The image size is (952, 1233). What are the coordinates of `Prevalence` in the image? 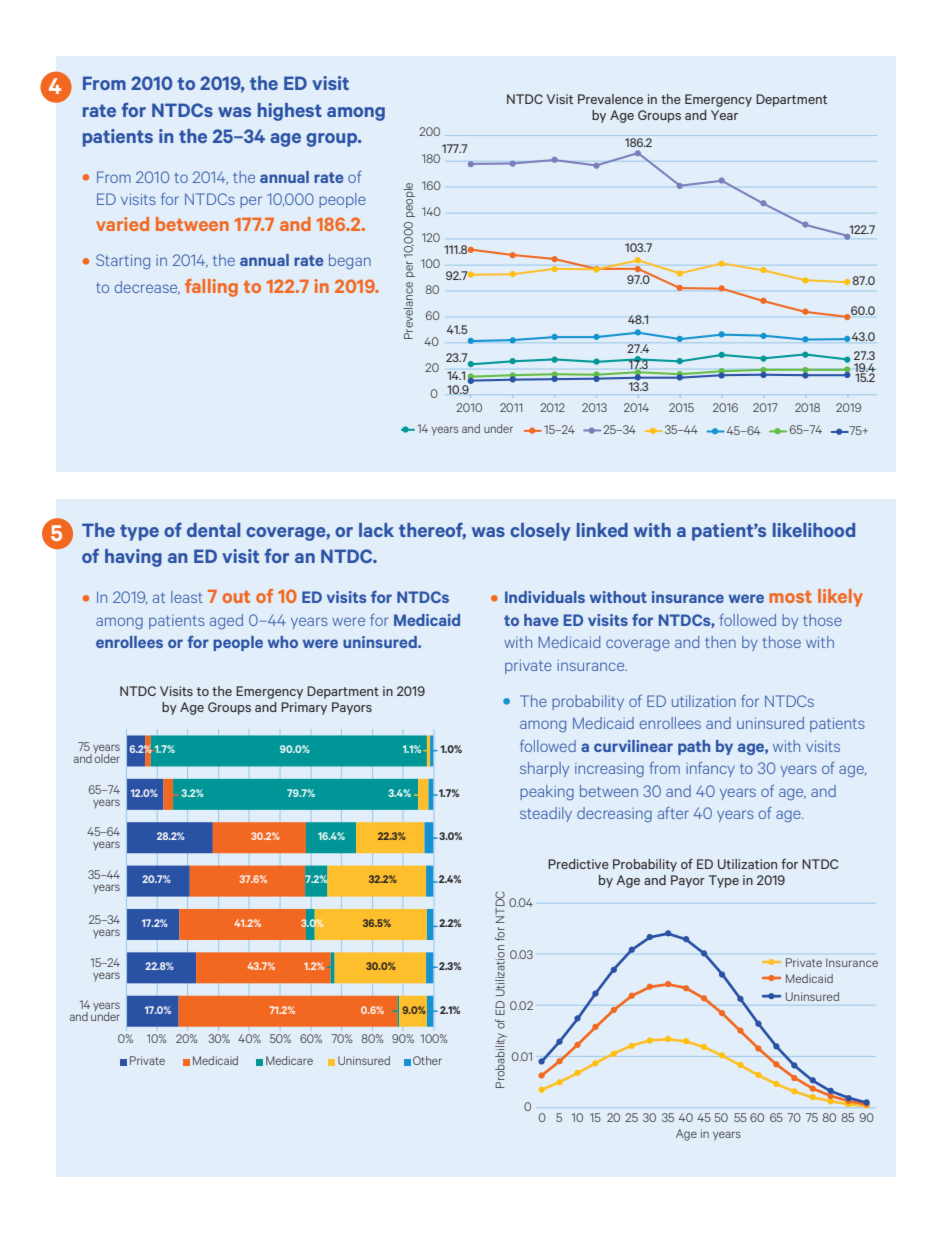 It's located at (610, 99).
